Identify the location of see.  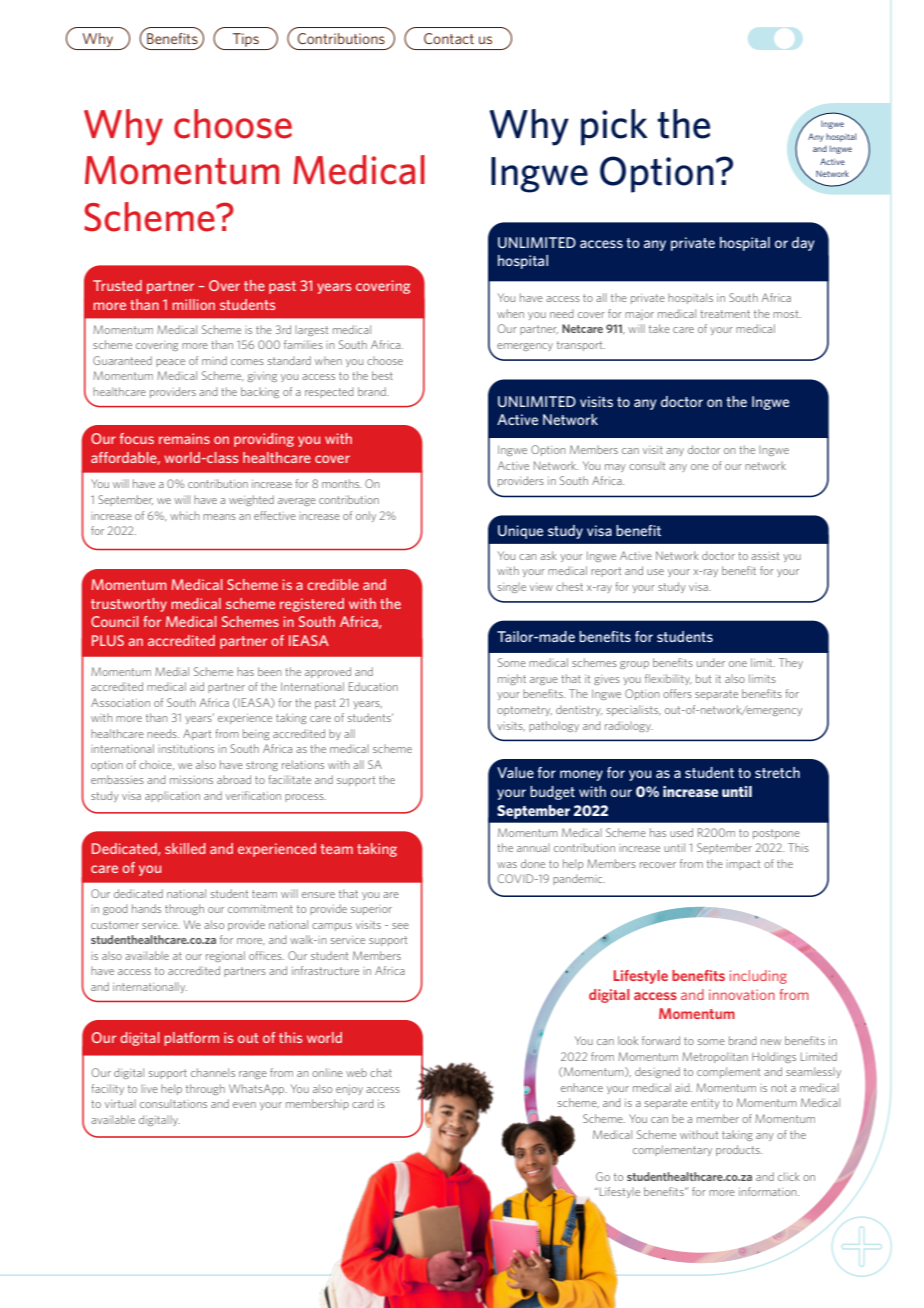
(400, 926).
